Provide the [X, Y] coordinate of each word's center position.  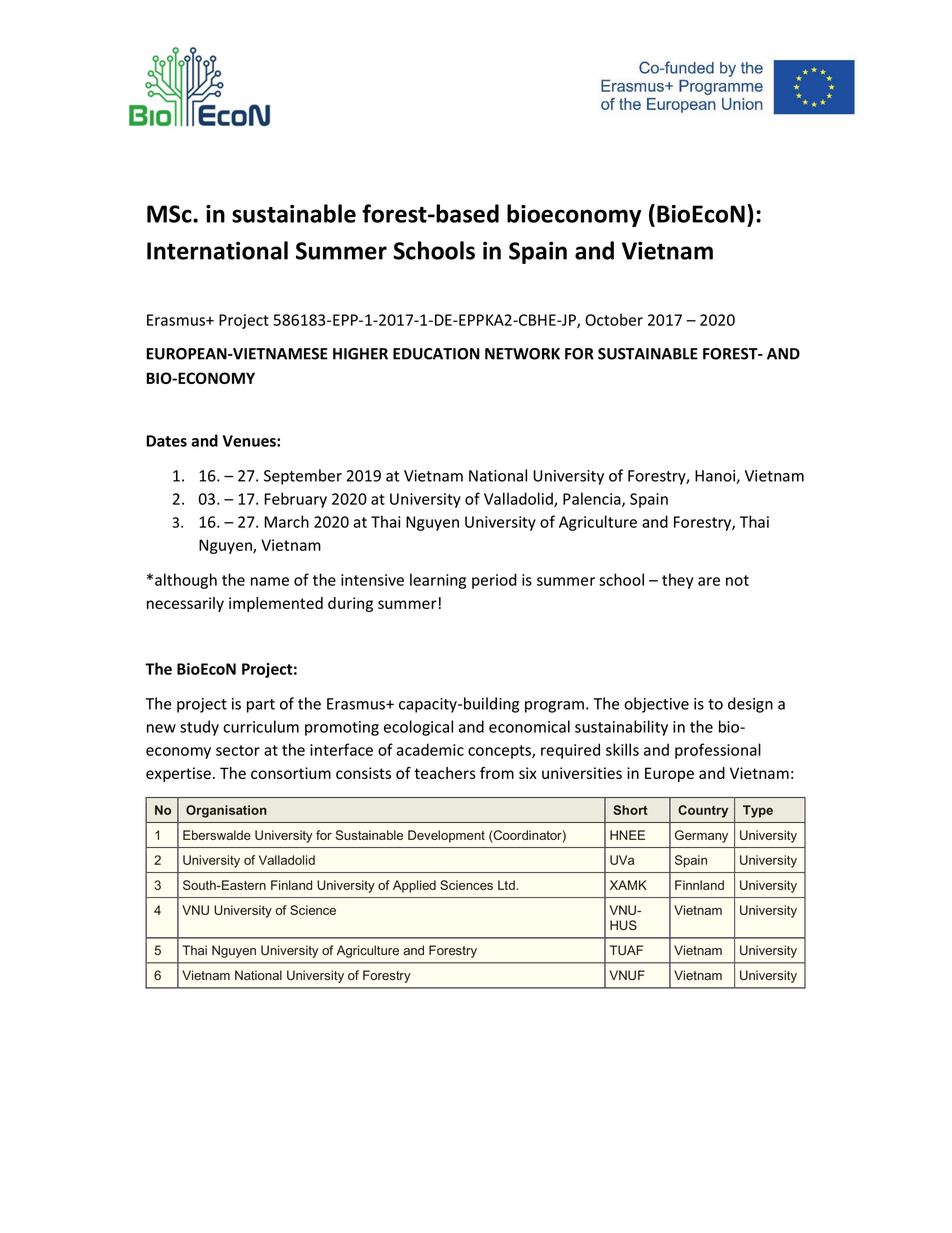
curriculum [261, 726]
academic [430, 749]
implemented [276, 604]
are [709, 581]
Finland [291, 885]
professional [718, 751]
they [678, 581]
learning [438, 581]
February [295, 500]
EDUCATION [436, 354]
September [303, 477]
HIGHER [360, 354]
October [614, 319]
